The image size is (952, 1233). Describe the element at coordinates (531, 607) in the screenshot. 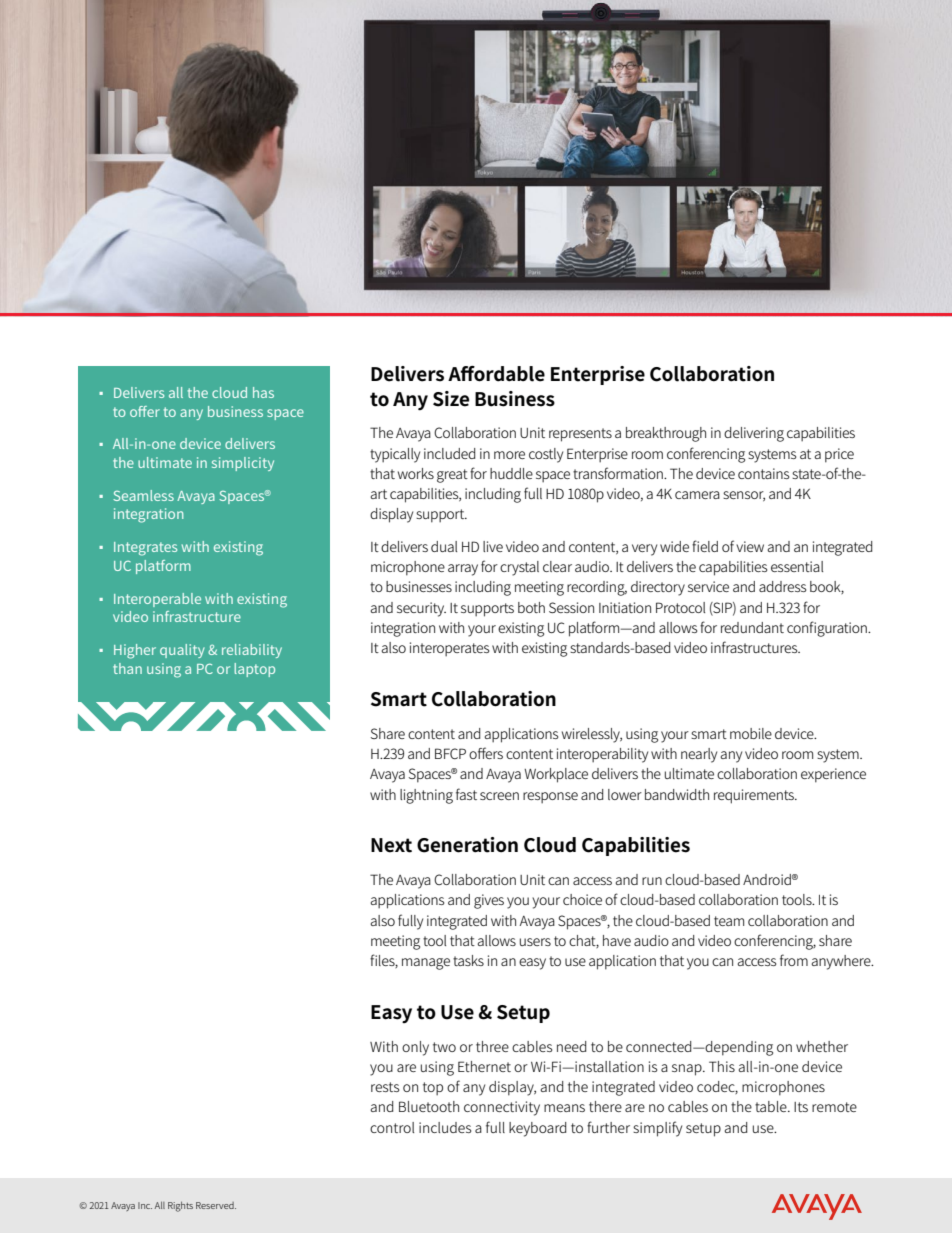

I see `both` at that location.
